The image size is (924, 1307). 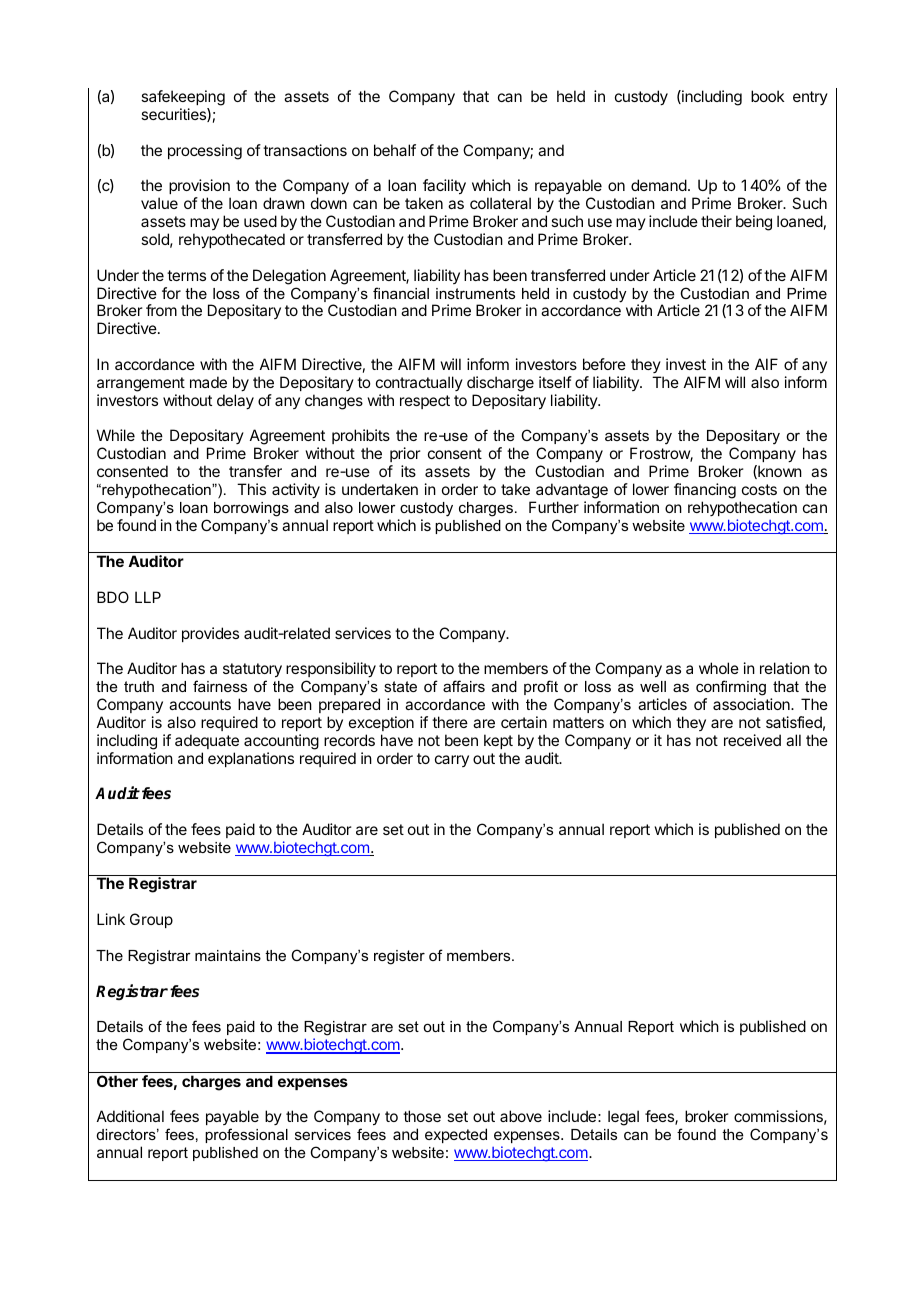 What do you see at coordinates (210, 634) in the screenshot?
I see `provides` at bounding box center [210, 634].
